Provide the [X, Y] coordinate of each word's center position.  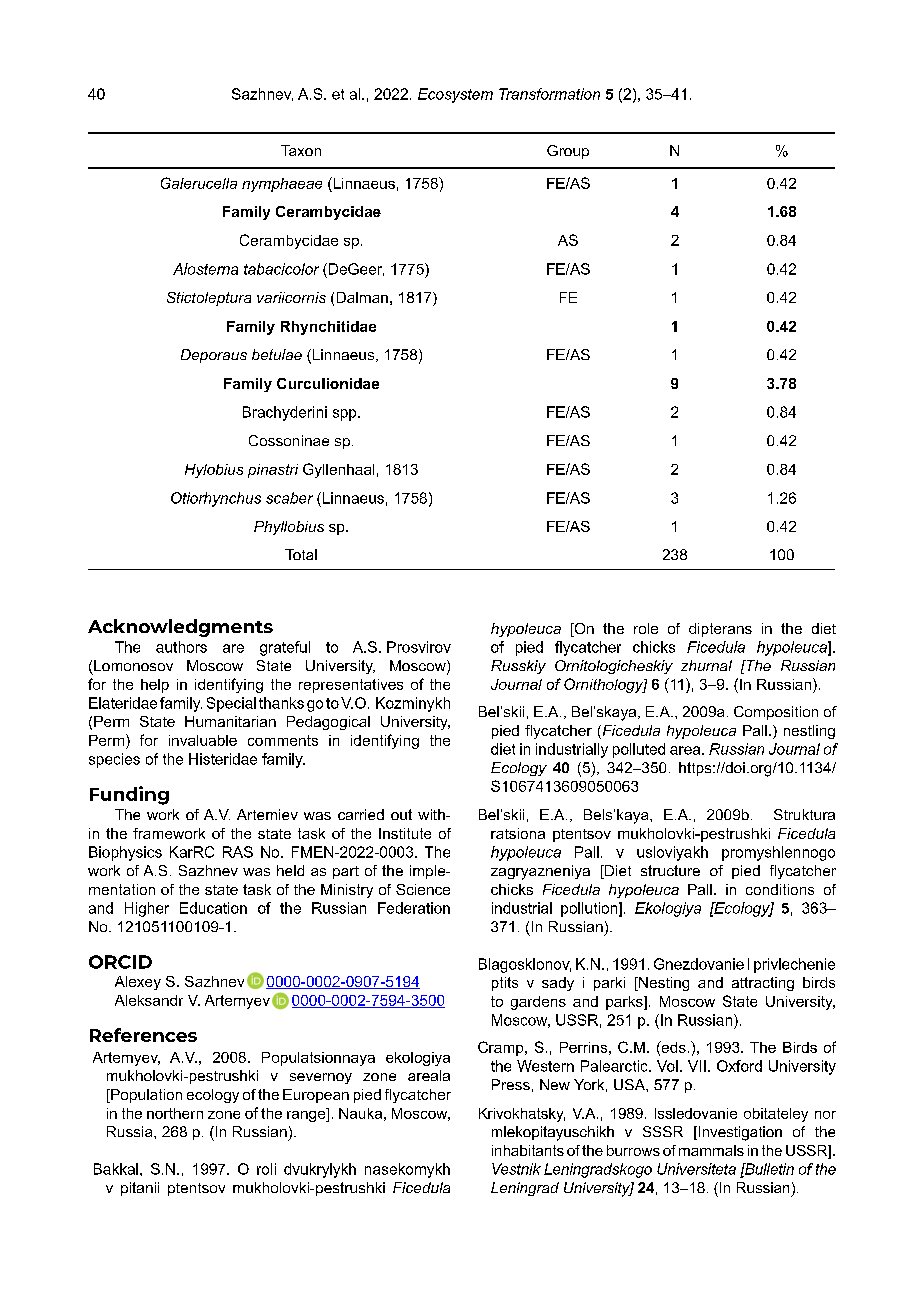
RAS [238, 852]
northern [175, 1113]
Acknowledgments [180, 628]
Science [423, 889]
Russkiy [518, 667]
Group [568, 152]
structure [670, 870]
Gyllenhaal [338, 470]
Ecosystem [455, 95]
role [646, 628]
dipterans [720, 630]
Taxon [301, 150]
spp [346, 415]
